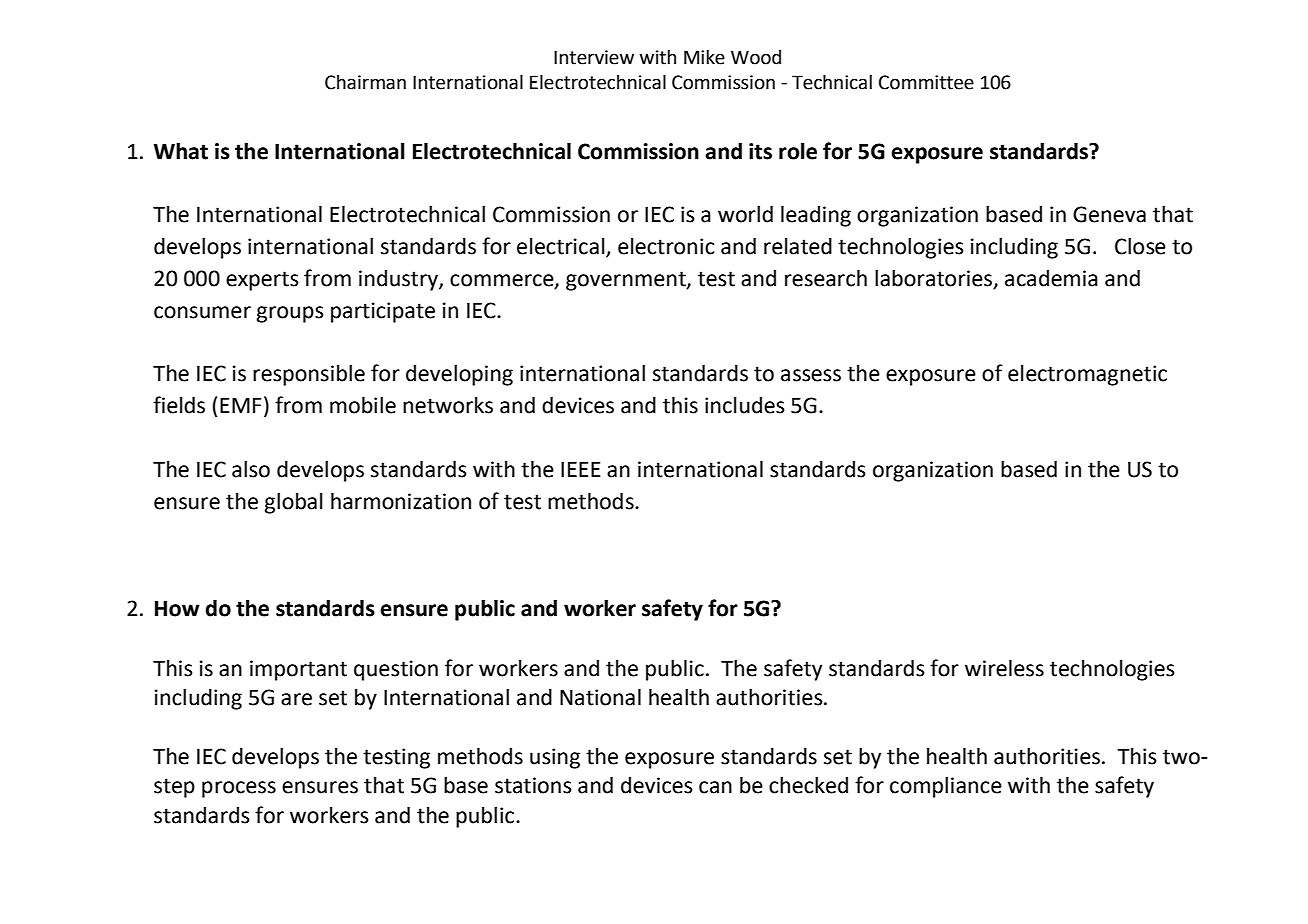  I want to click on electromagnetic, so click(1087, 375).
